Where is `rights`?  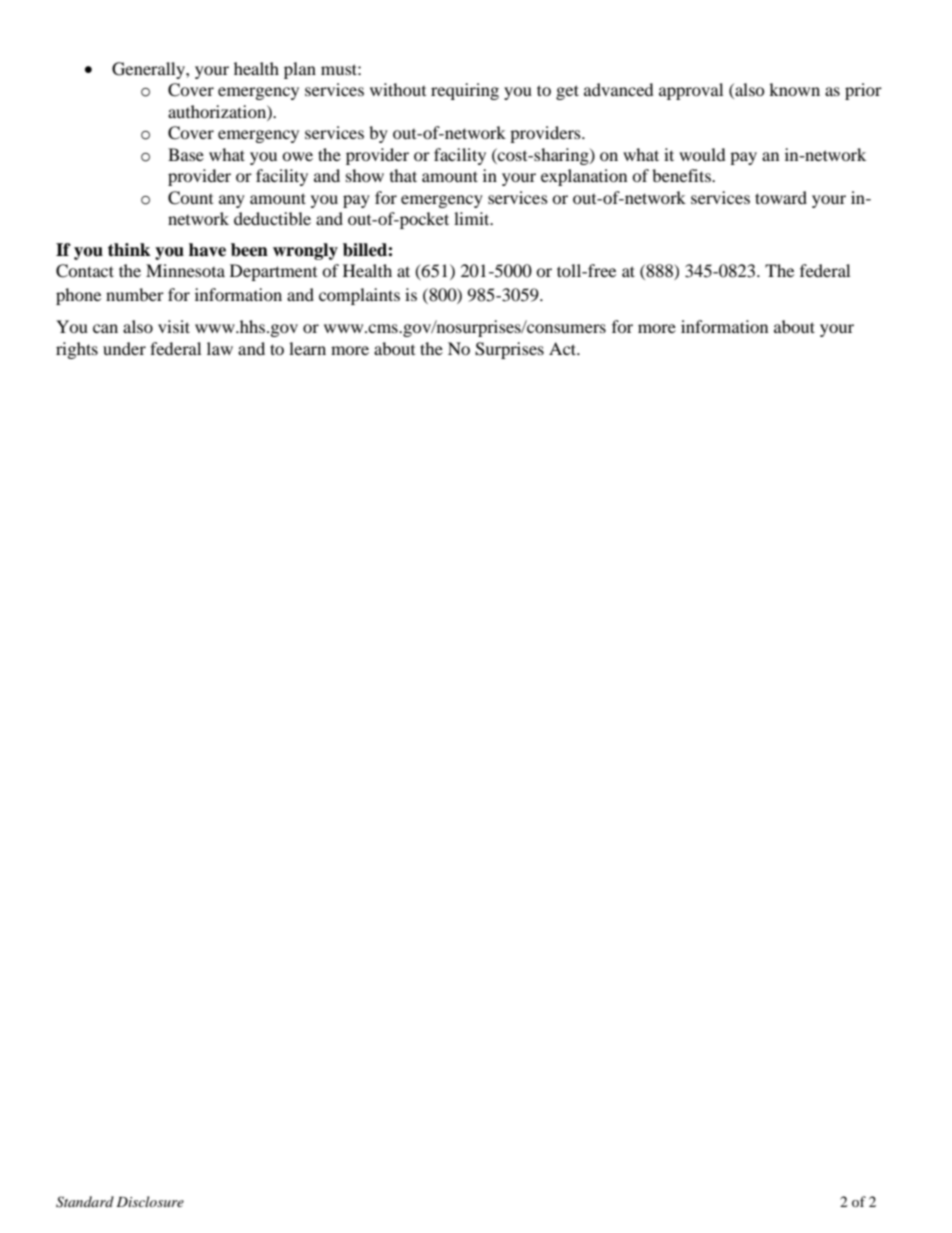 rights is located at coordinates (77, 350).
